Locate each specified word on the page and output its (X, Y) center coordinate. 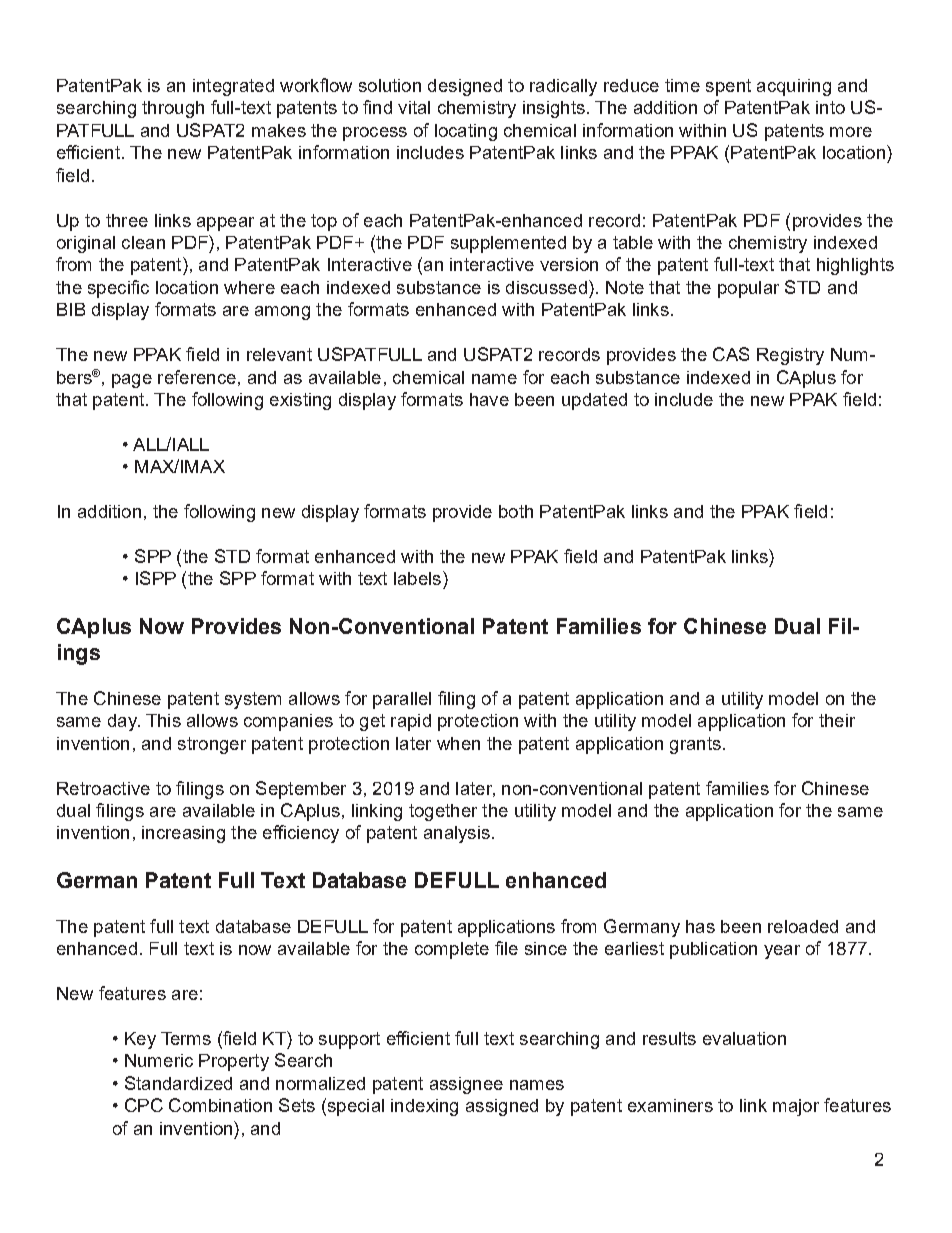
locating (466, 132)
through (173, 109)
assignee (466, 1085)
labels (417, 578)
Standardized (178, 1083)
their (837, 720)
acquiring (794, 87)
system (253, 700)
